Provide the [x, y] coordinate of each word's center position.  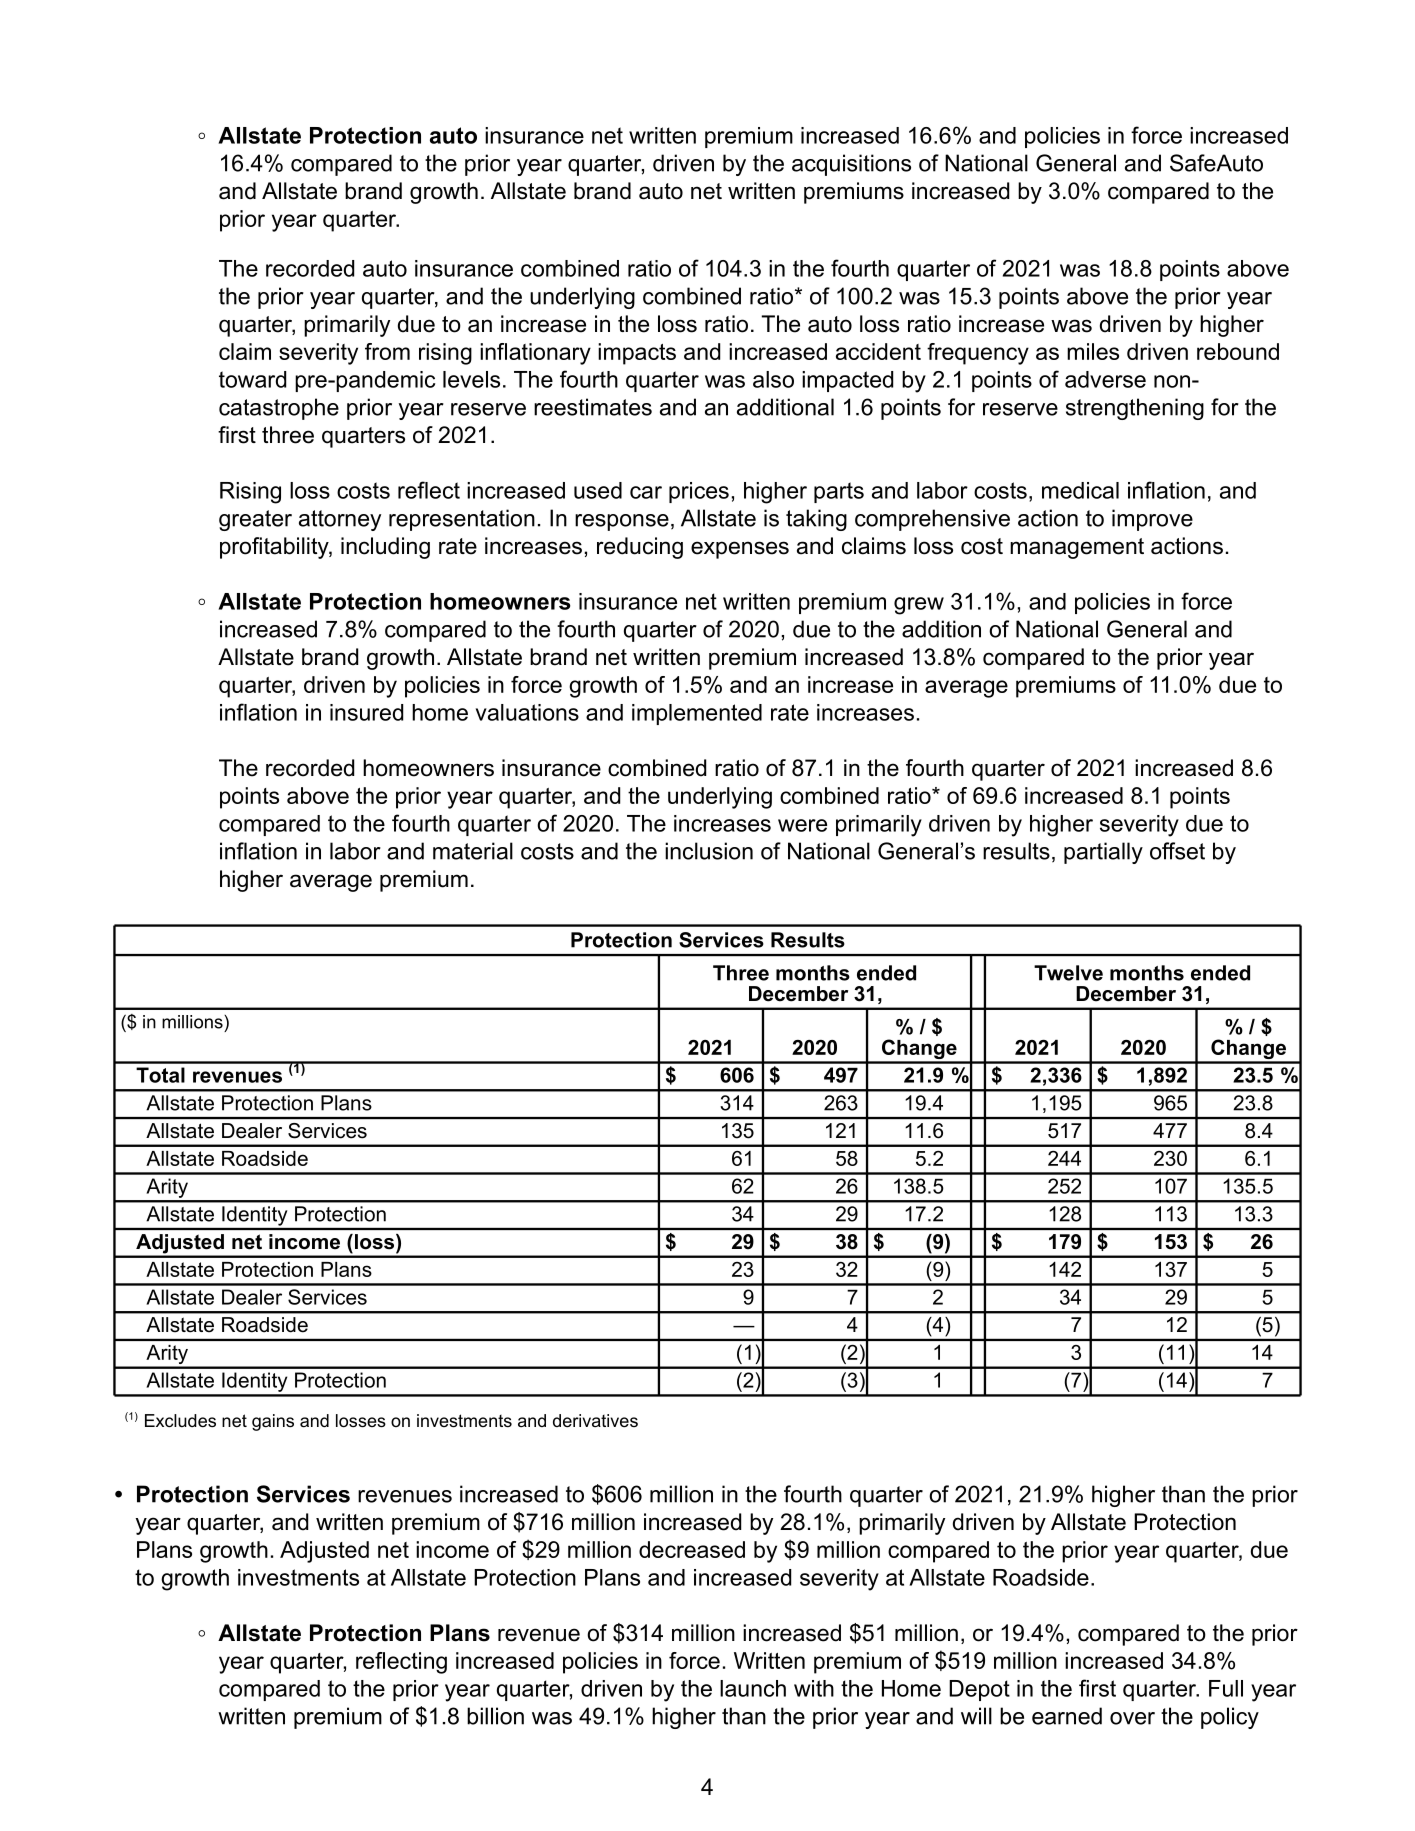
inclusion [709, 851]
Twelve [1068, 973]
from [387, 351]
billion [495, 1716]
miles [1093, 351]
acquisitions [851, 165]
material [473, 851]
